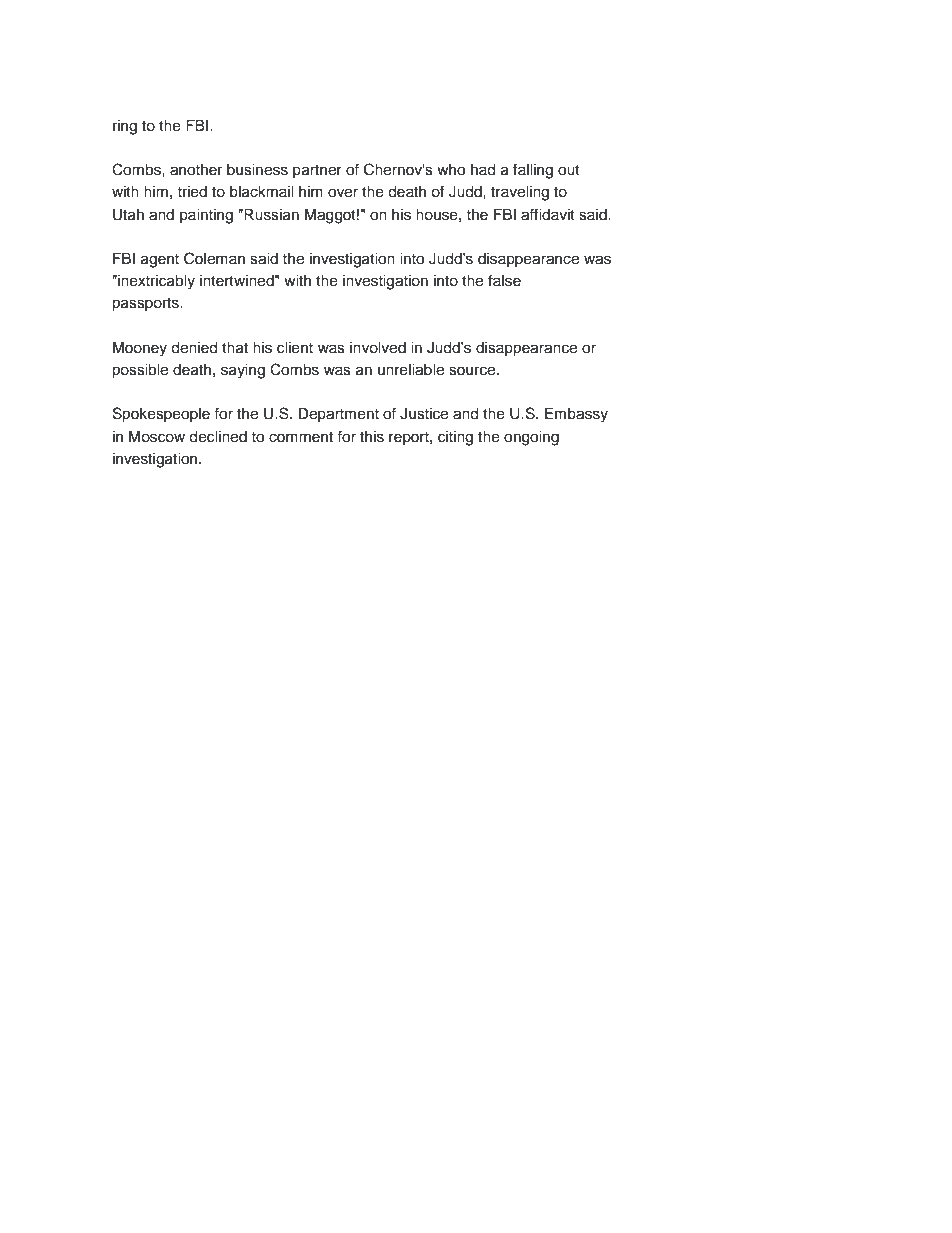  Describe the element at coordinates (533, 171) in the screenshot. I see `falling` at that location.
